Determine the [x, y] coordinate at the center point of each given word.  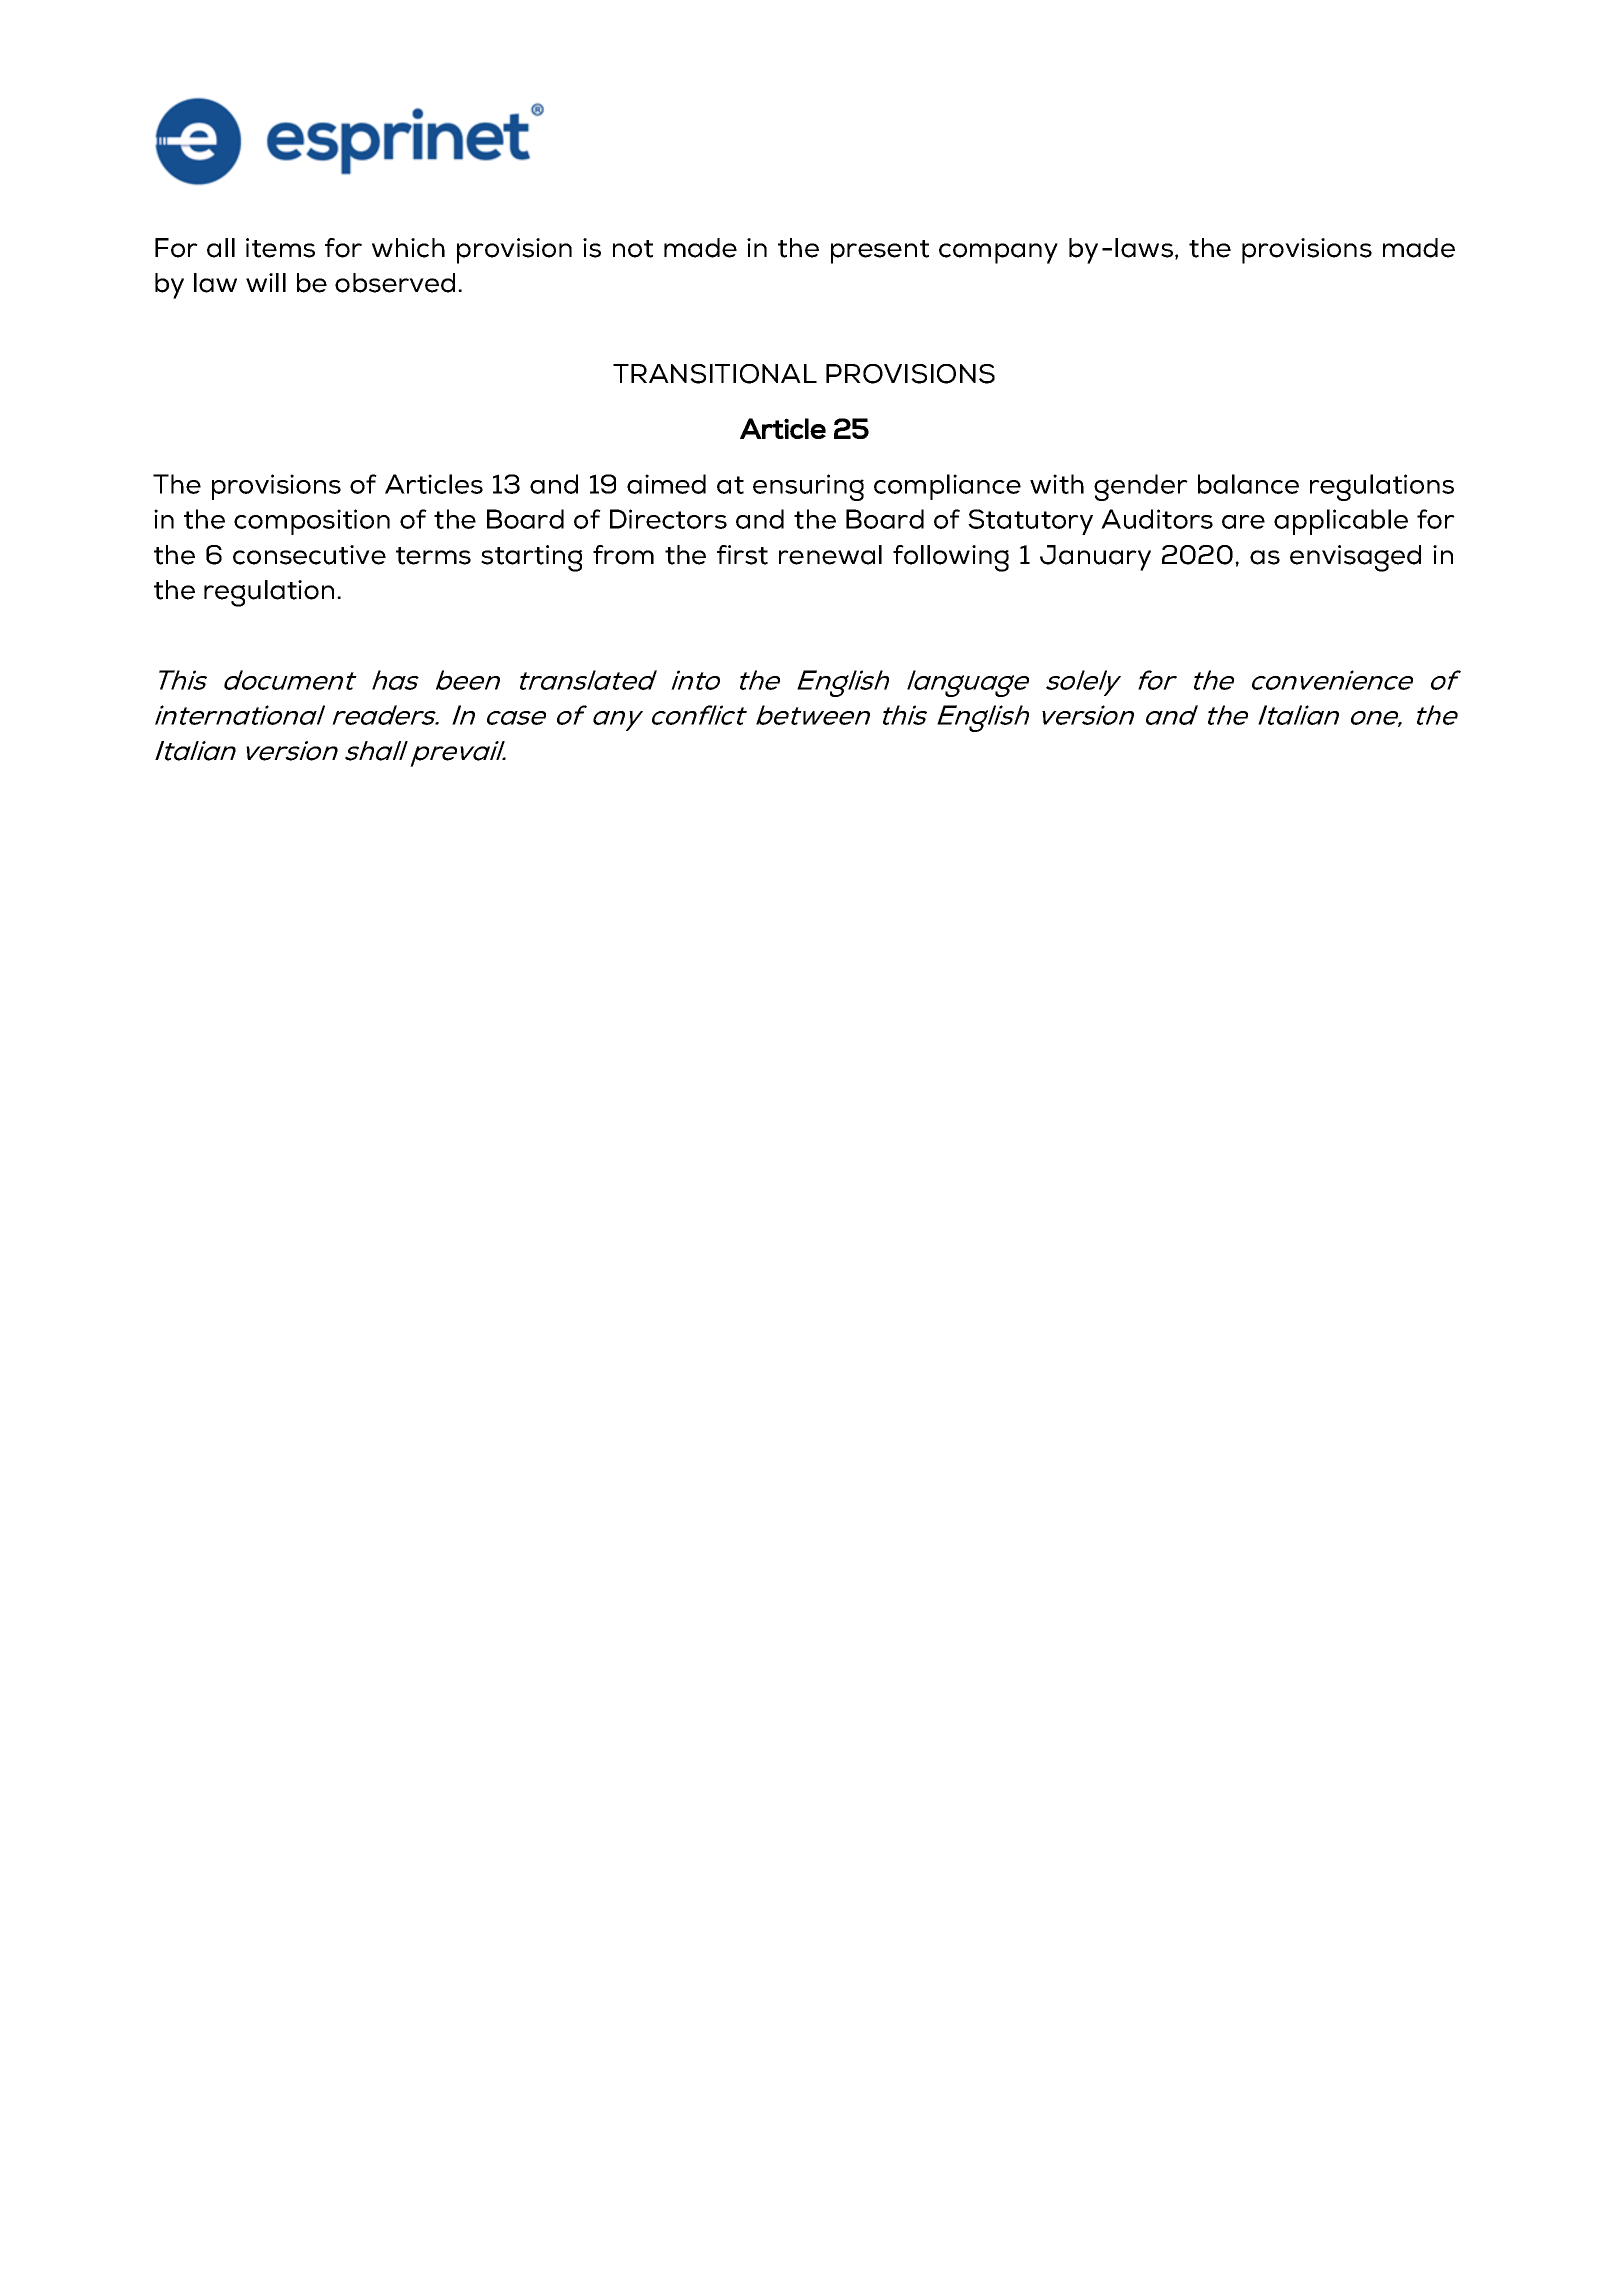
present [880, 252]
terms [433, 556]
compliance [947, 487]
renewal [830, 555]
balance [1248, 484]
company [998, 253]
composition [312, 522]
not [633, 249]
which [408, 248]
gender [1141, 487]
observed [395, 283]
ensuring [808, 487]
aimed [666, 484]
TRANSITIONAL [715, 374]
